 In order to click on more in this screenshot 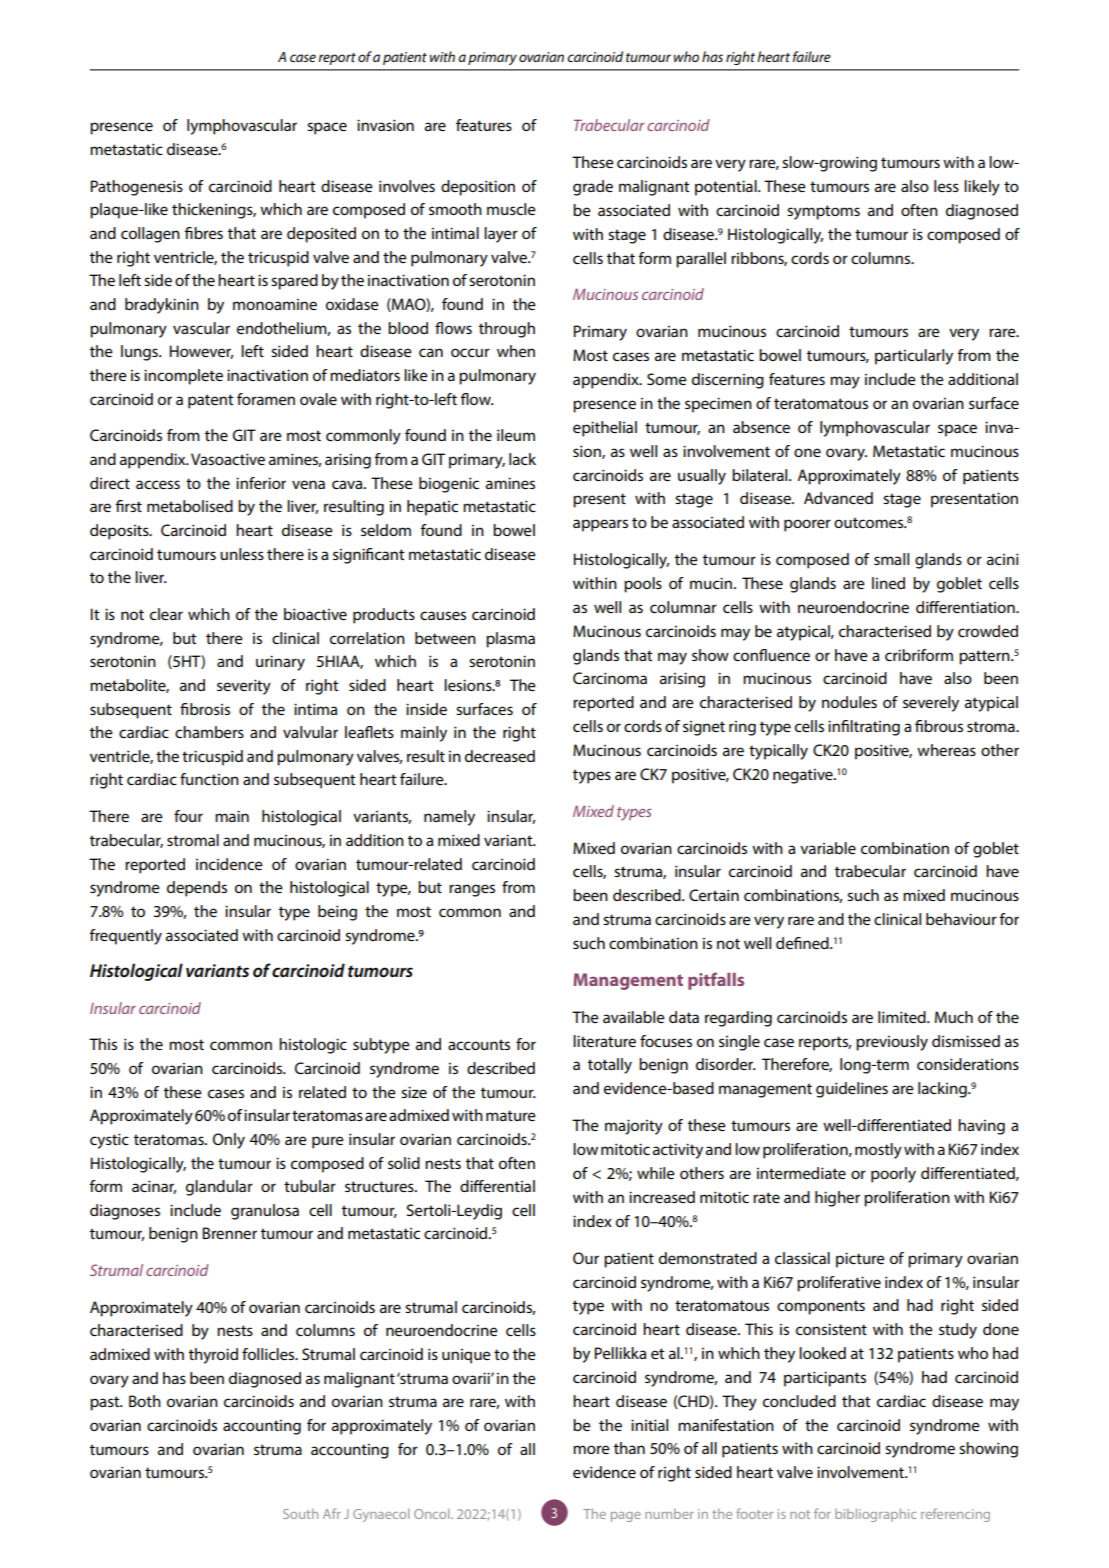, I will do `click(591, 1449)`.
